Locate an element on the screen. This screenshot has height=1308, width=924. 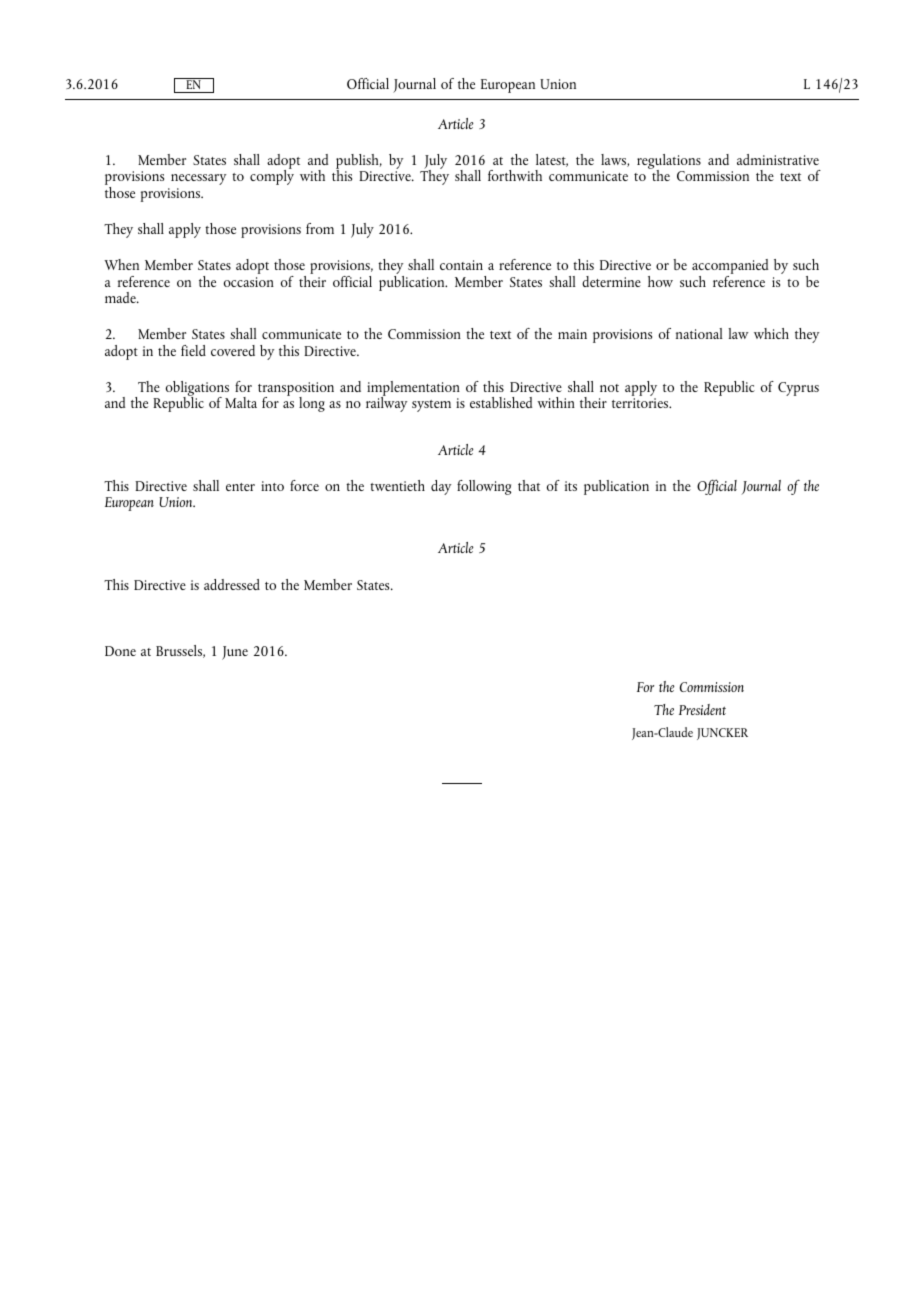
President is located at coordinates (702, 709).
